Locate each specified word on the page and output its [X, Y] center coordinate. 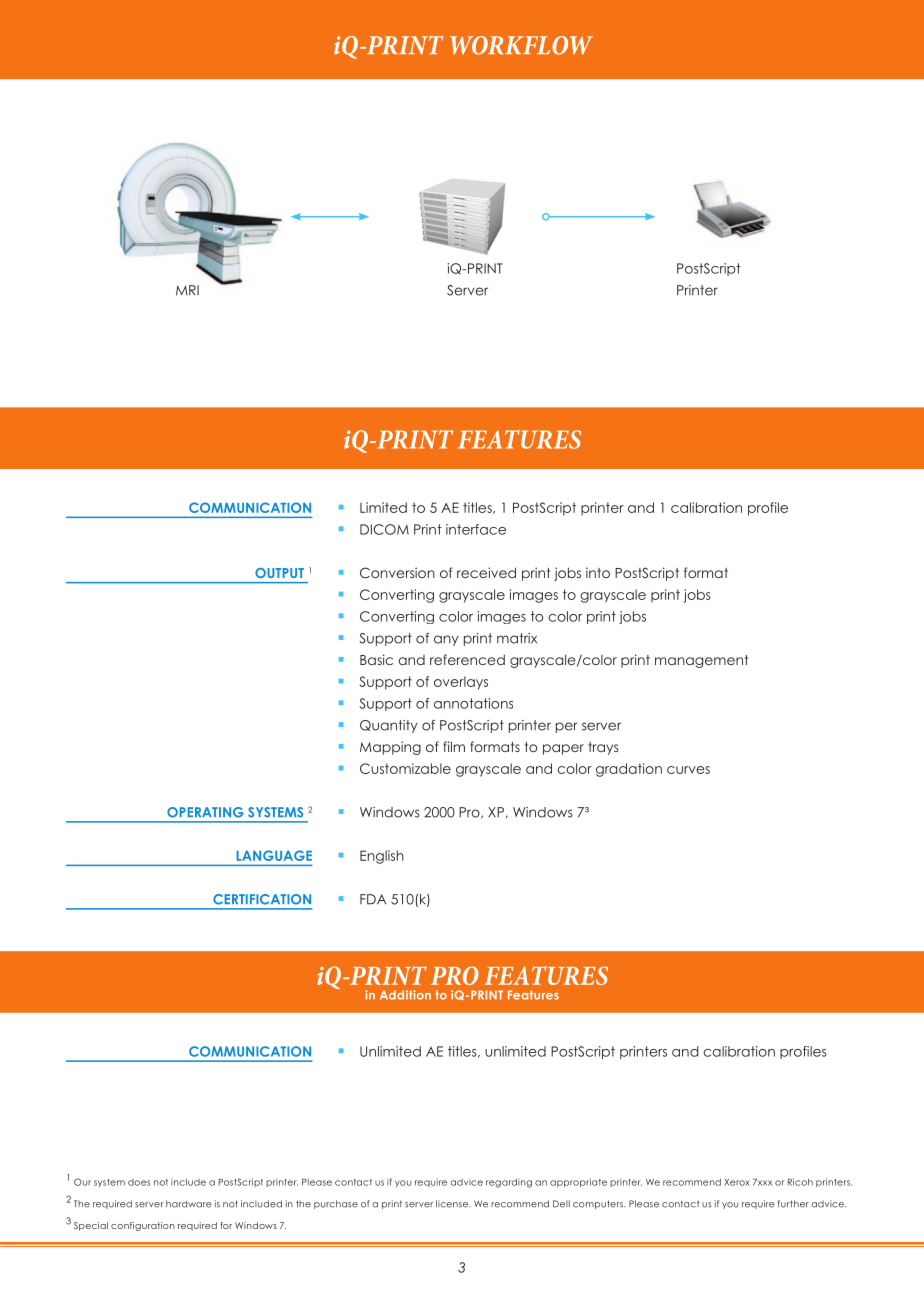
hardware [188, 1204]
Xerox [737, 1182]
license [453, 1204]
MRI [187, 290]
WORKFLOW [521, 45]
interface [476, 529]
